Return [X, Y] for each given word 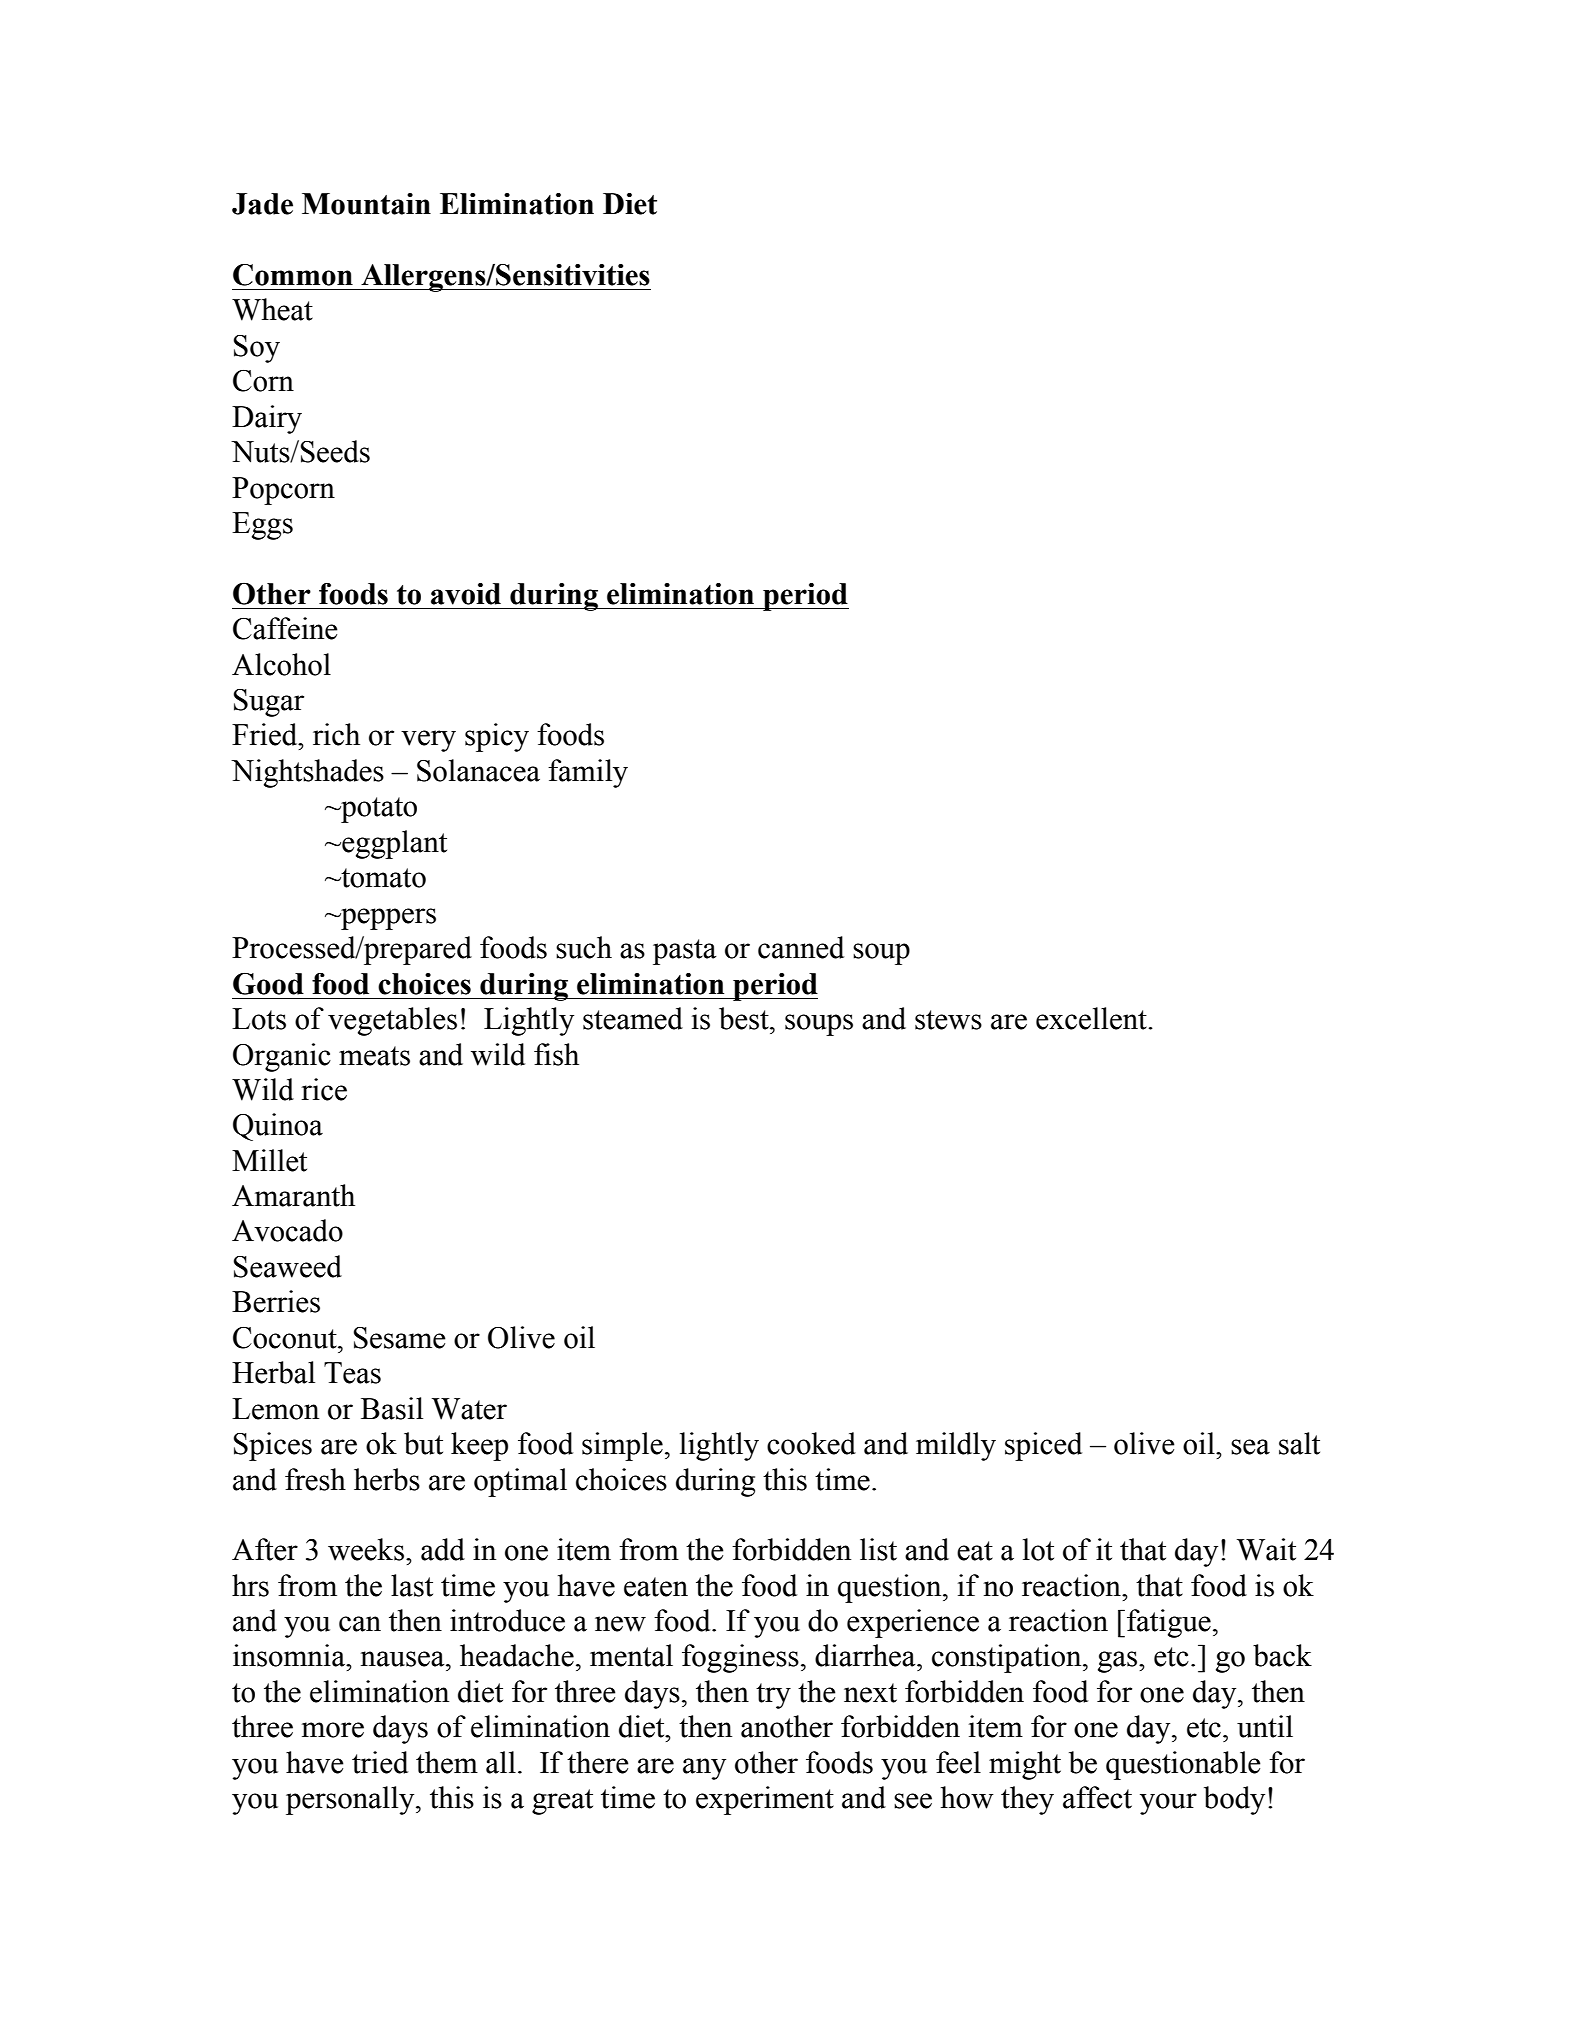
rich [336, 734]
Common [293, 275]
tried [380, 1762]
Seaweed [288, 1266]
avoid [466, 594]
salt [1299, 1443]
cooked [811, 1443]
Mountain [366, 204]
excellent [1092, 1018]
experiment [765, 1800]
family [588, 773]
